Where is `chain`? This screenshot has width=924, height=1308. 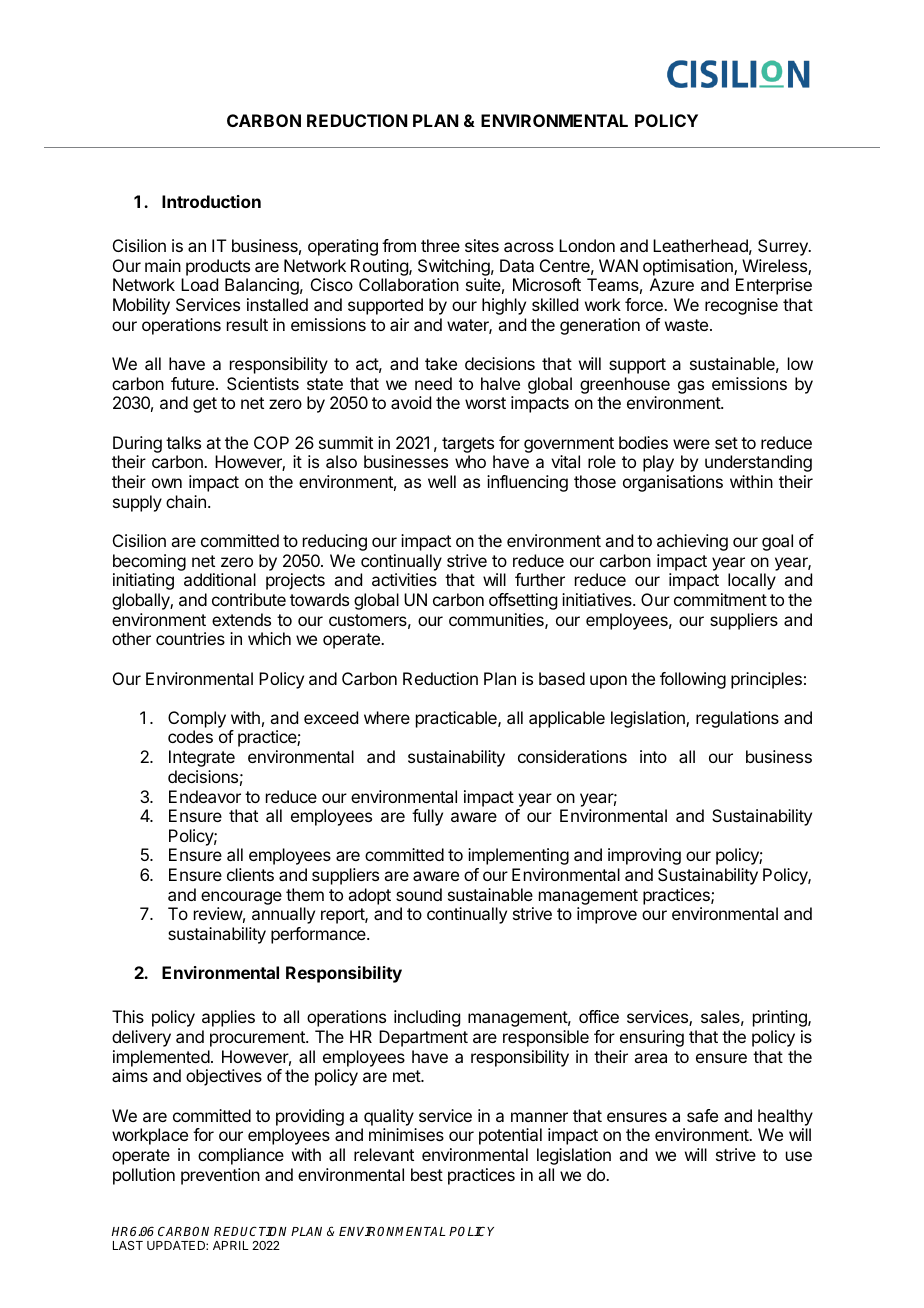
chain is located at coordinates (186, 501).
